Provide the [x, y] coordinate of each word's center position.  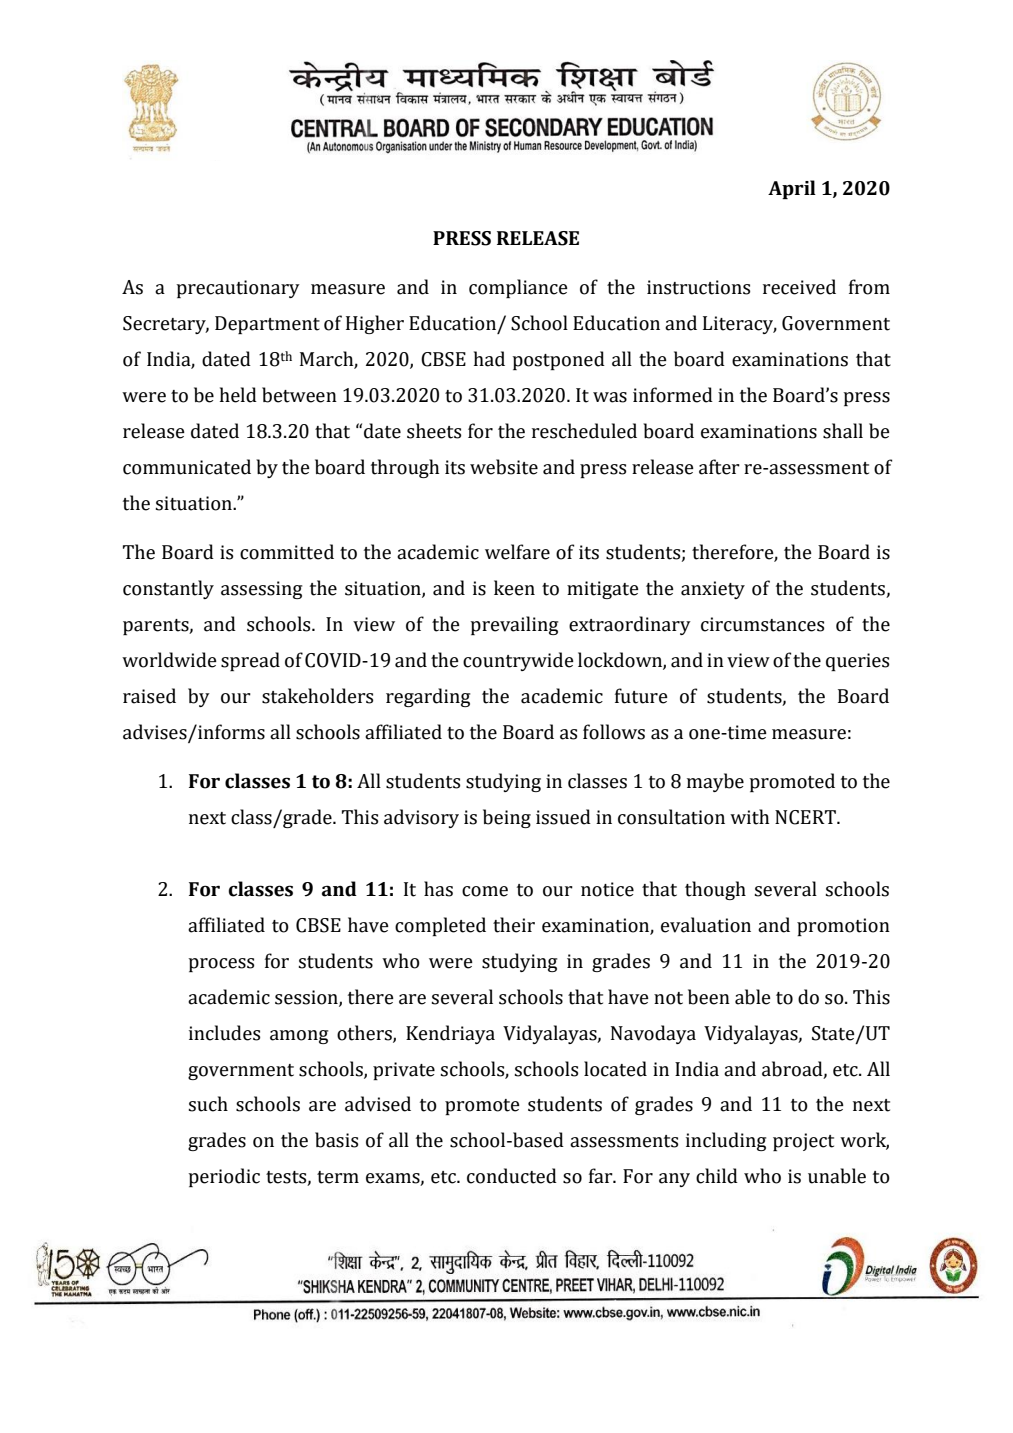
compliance [518, 288]
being [507, 818]
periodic [224, 1177]
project [803, 1142]
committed [287, 552]
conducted [512, 1176]
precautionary [238, 289]
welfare [517, 552]
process [221, 965]
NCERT [806, 817]
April [792, 189]
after [719, 467]
